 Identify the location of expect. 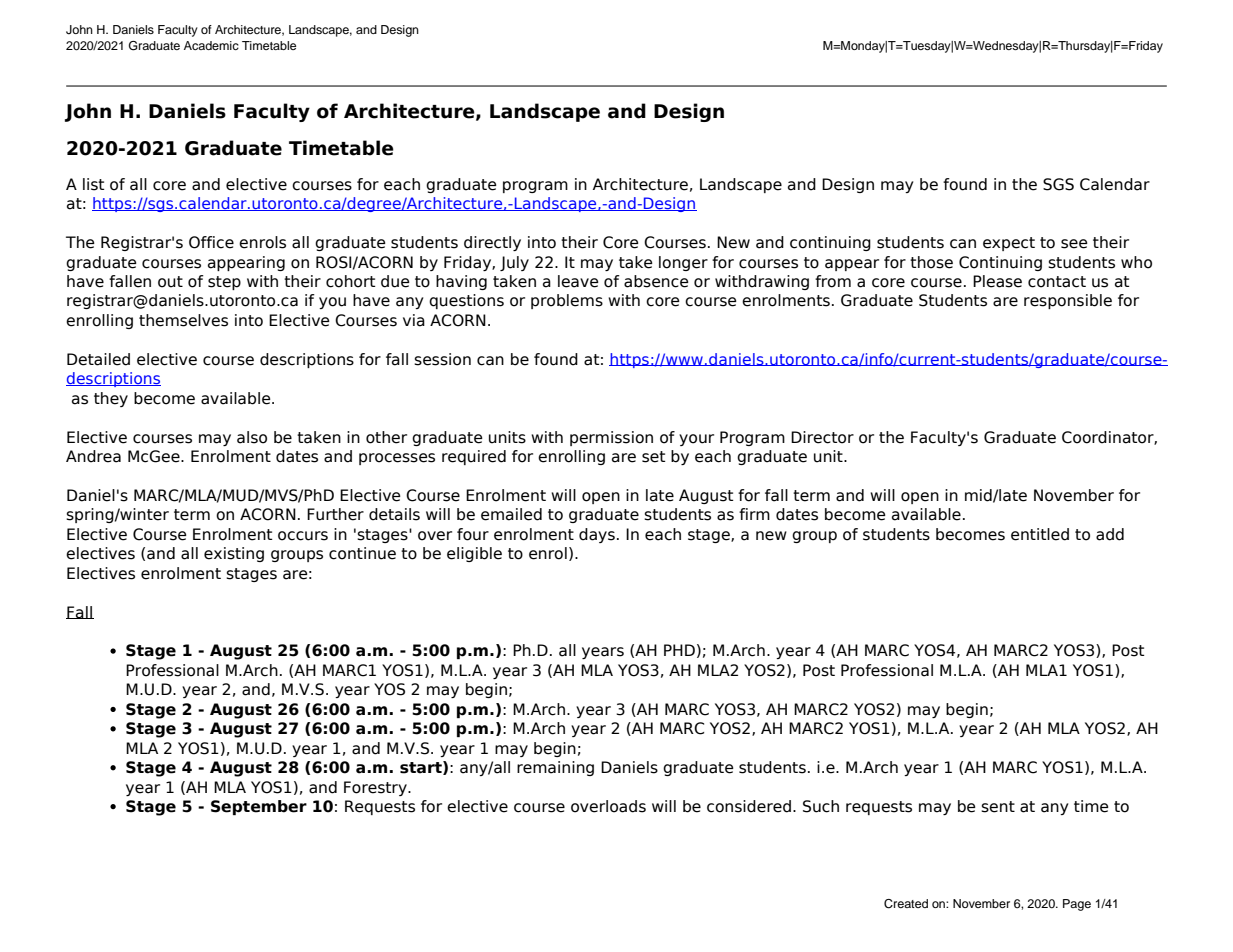
(1009, 244).
